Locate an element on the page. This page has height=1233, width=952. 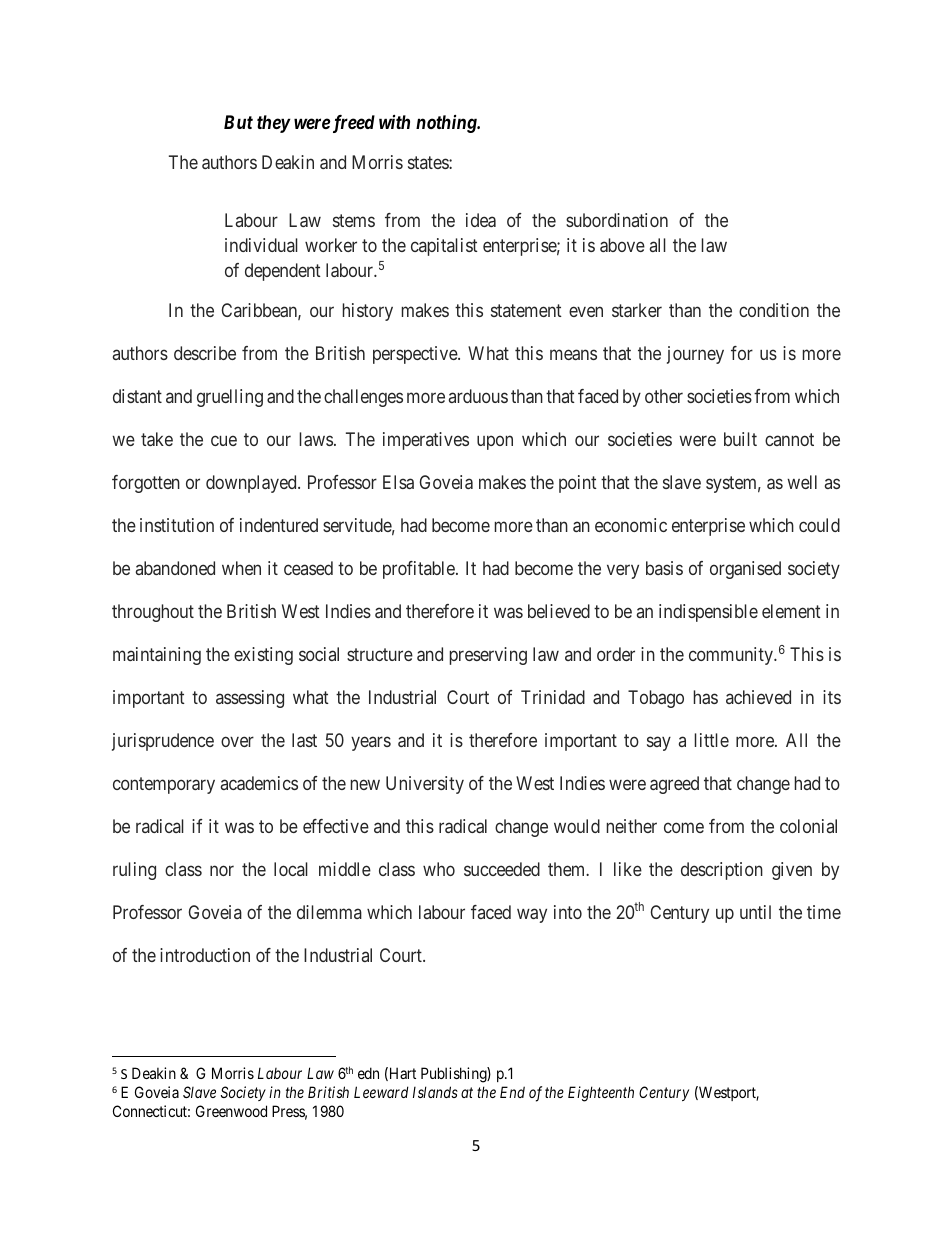
gruelling is located at coordinates (230, 398).
